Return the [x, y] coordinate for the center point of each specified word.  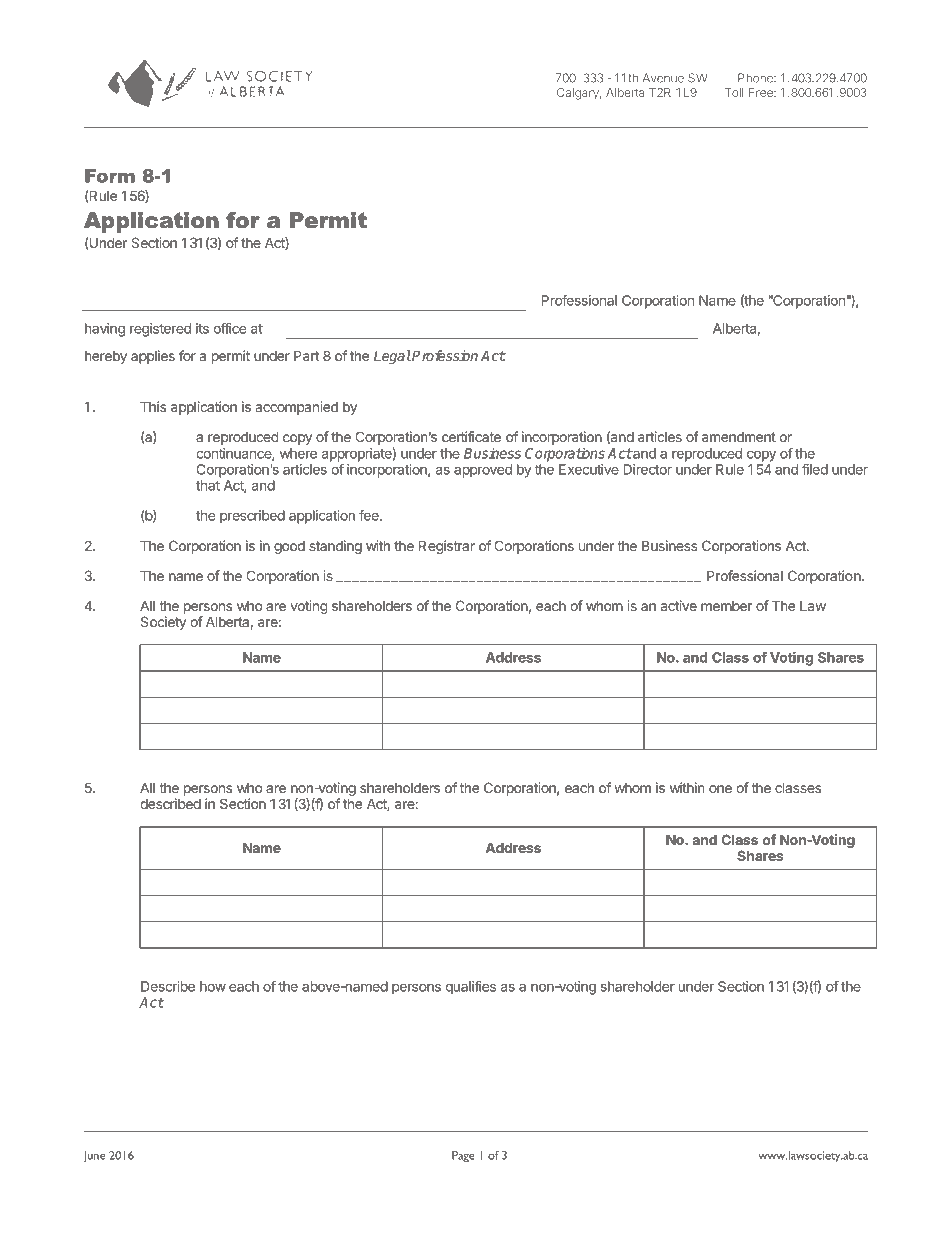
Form [110, 176]
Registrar [447, 547]
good [289, 547]
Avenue [663, 78]
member [727, 606]
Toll [734, 92]
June [94, 1157]
